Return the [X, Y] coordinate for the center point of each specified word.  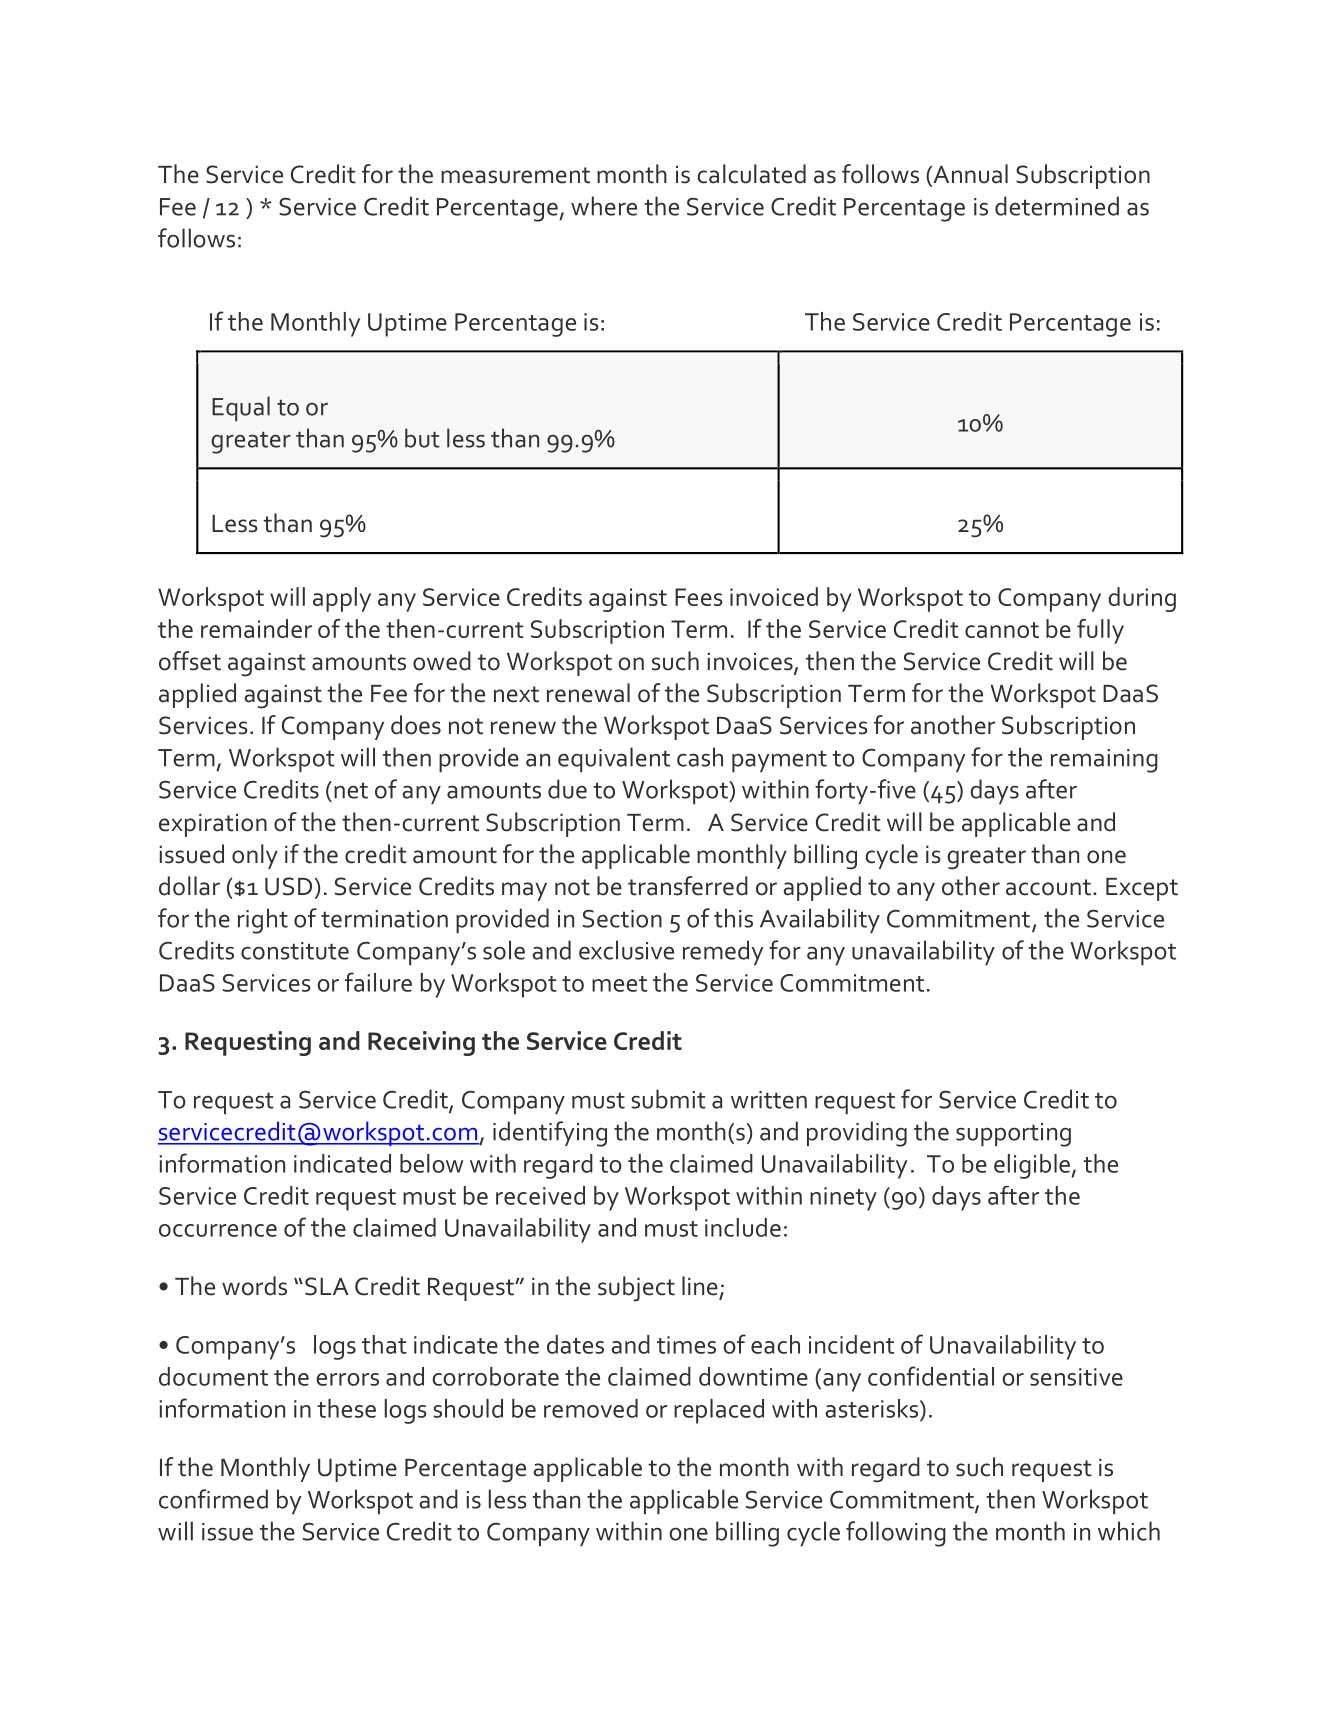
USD [288, 886]
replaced [719, 1411]
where [604, 206]
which [1129, 1531]
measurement [515, 175]
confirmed [213, 1499]
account [1048, 887]
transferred [688, 886]
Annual [969, 175]
